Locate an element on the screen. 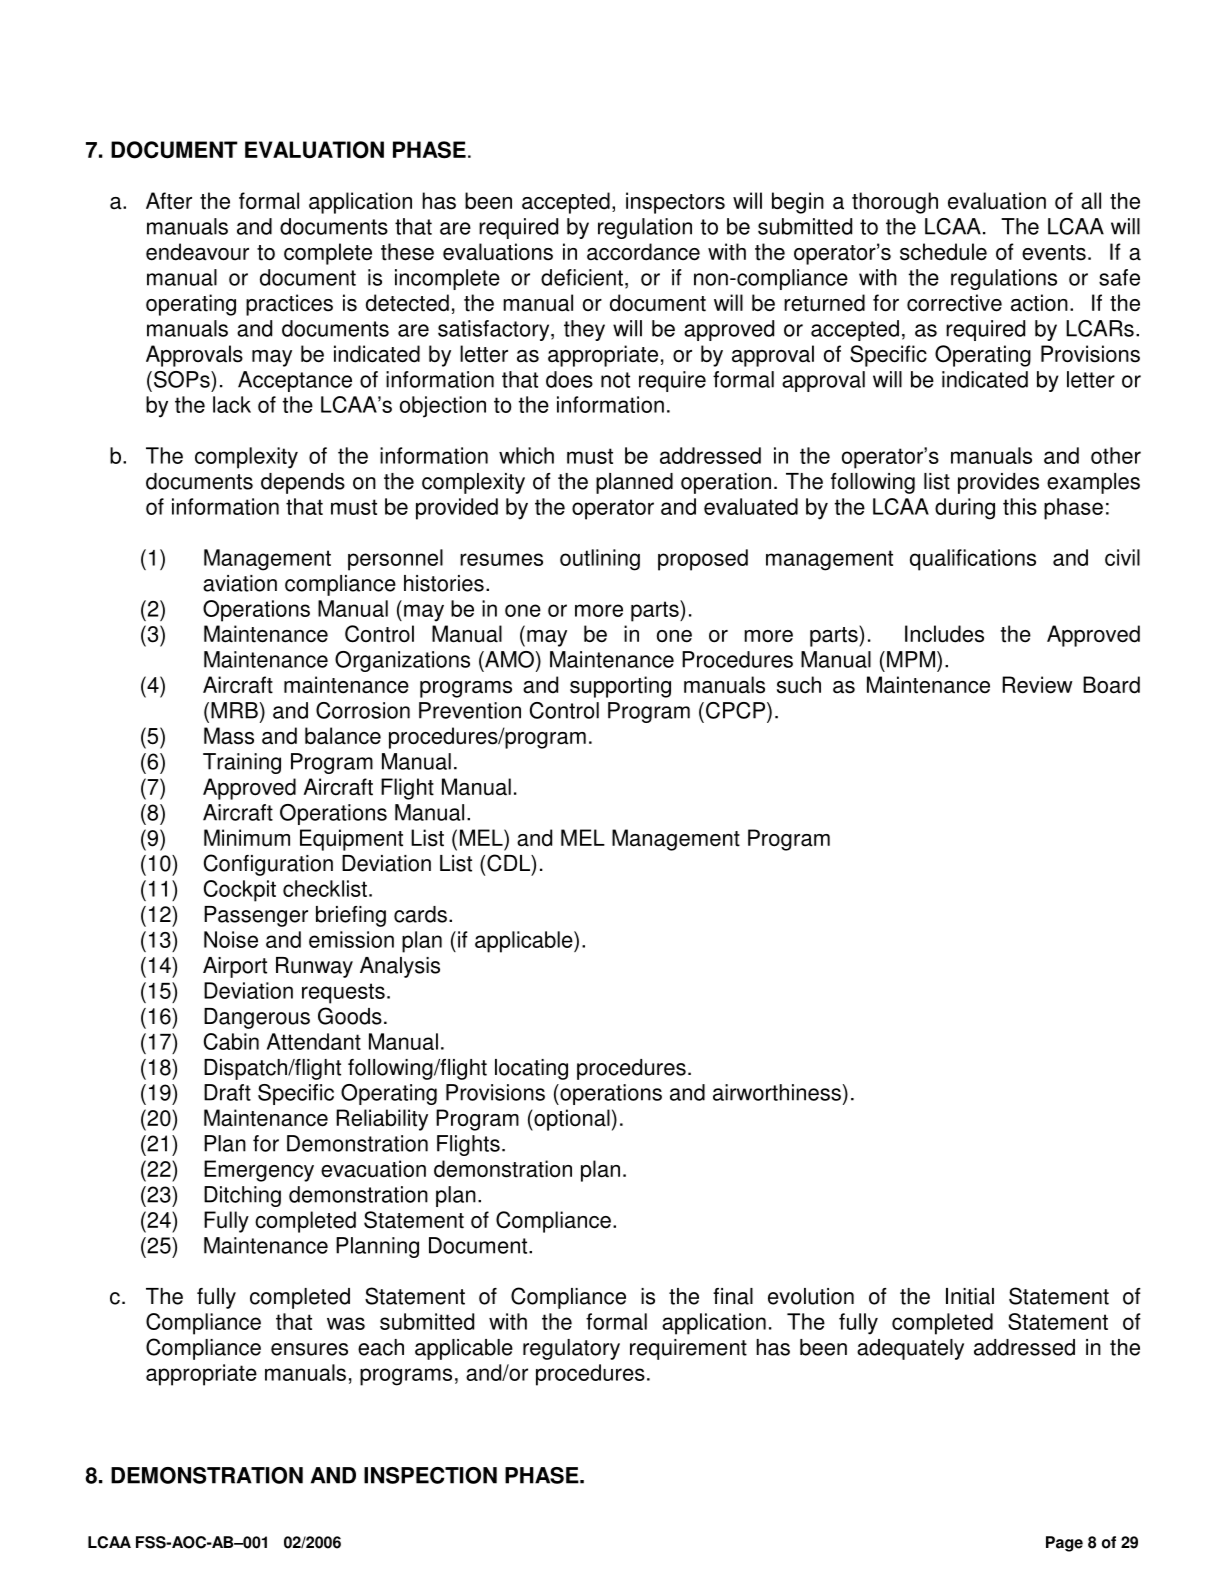  endeavour is located at coordinates (197, 252).
